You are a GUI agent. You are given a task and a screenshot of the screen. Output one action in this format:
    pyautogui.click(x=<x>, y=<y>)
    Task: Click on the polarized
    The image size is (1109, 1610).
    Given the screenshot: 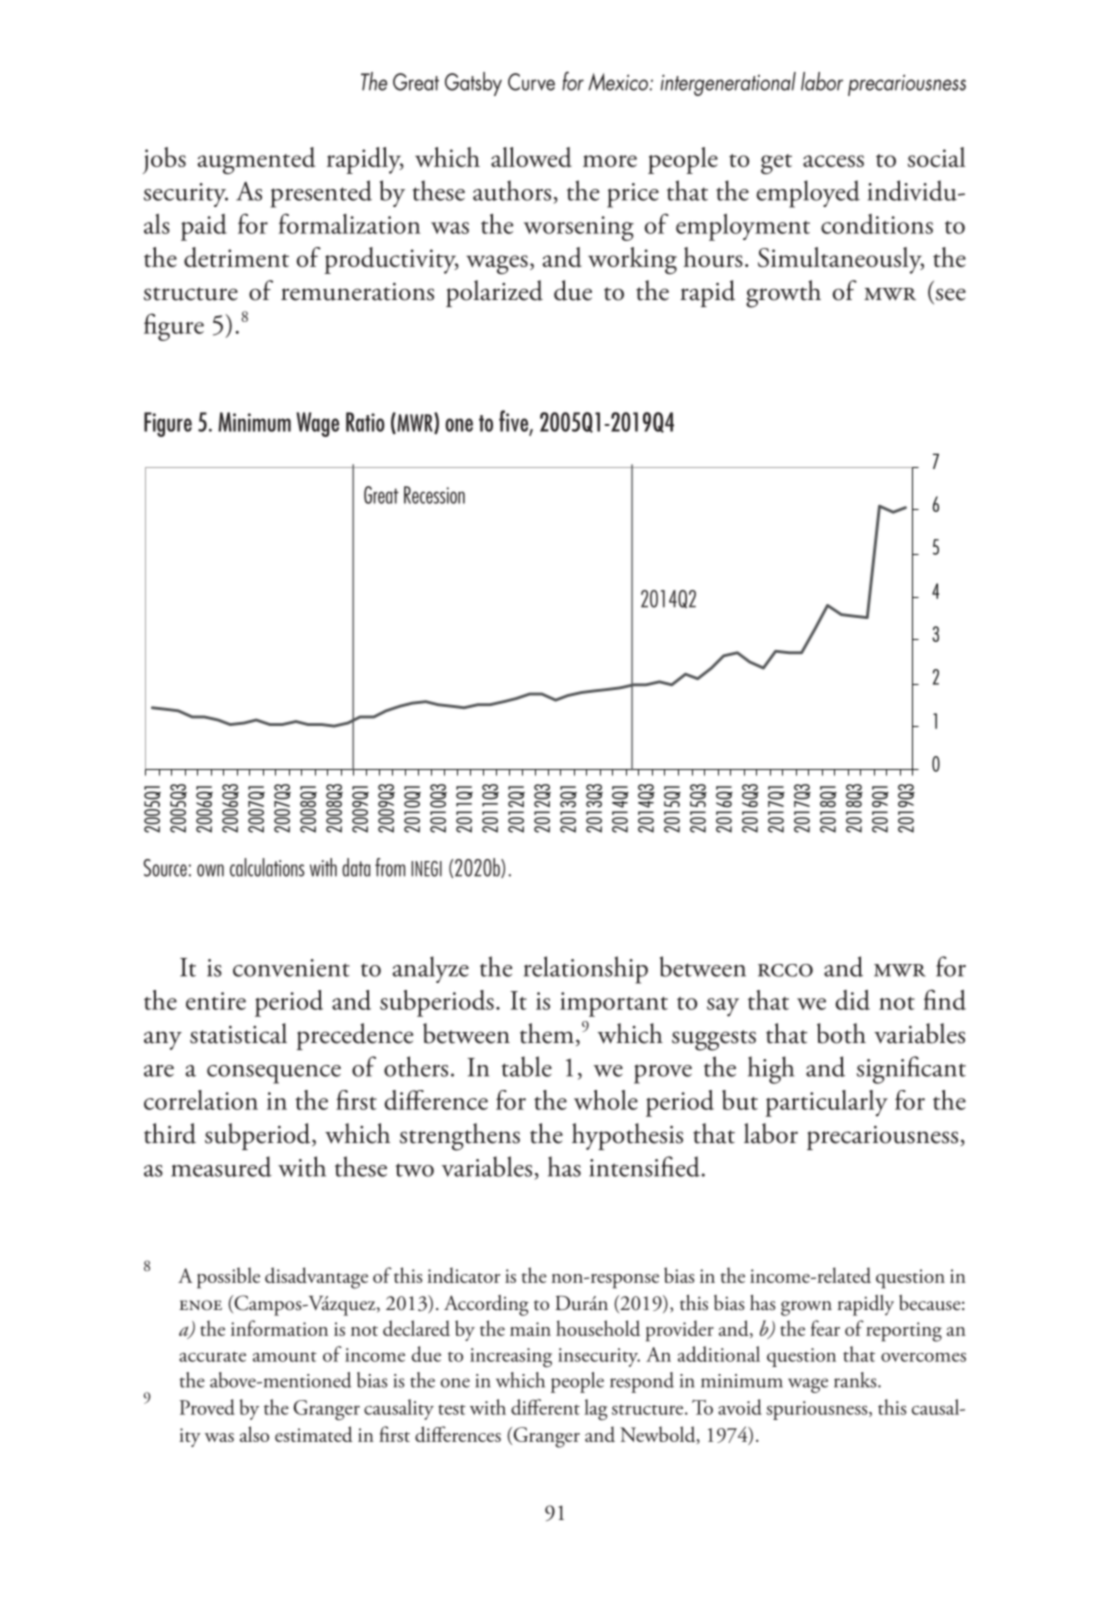 What is the action you would take?
    pyautogui.click(x=494, y=293)
